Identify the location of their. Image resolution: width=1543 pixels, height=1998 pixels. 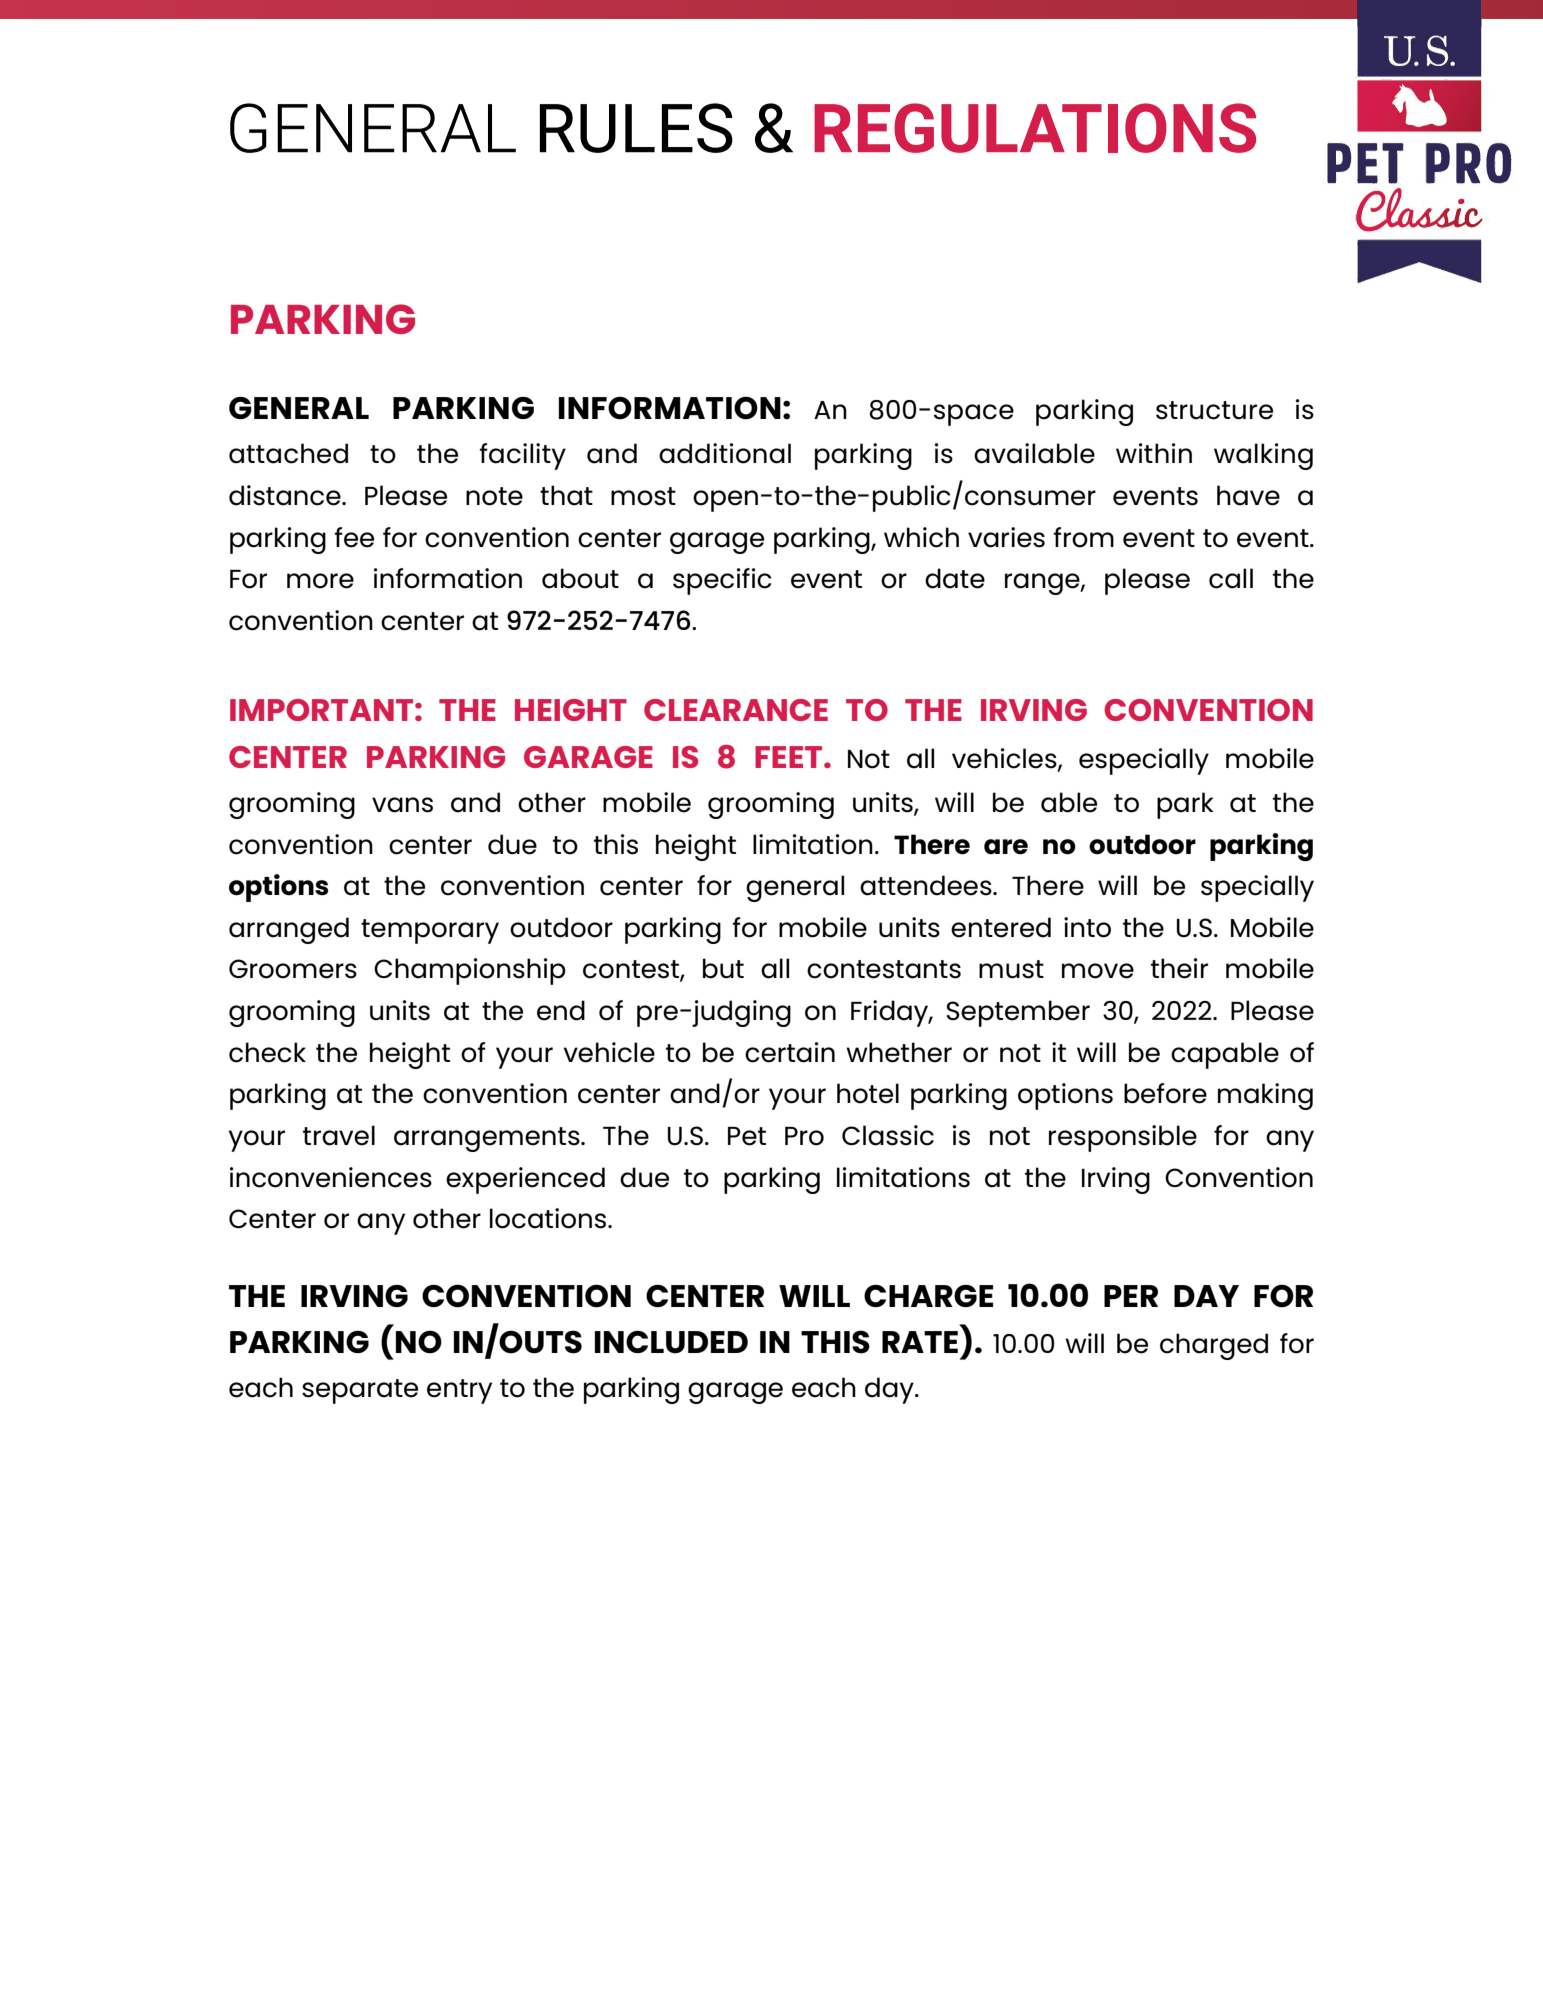
(1179, 968).
